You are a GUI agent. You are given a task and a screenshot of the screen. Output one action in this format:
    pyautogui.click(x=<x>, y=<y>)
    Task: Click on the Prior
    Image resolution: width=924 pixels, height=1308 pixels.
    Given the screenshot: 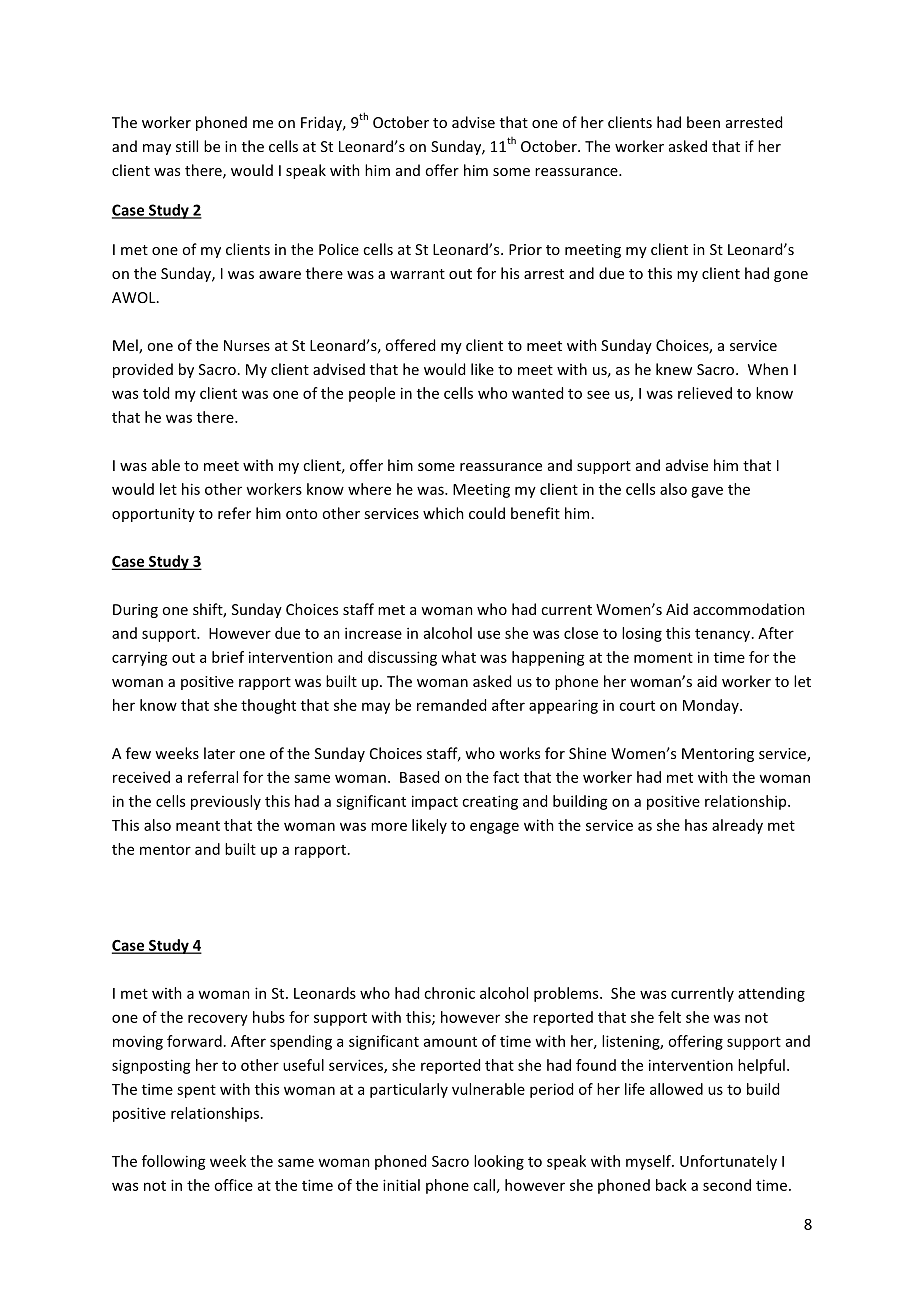 What is the action you would take?
    pyautogui.click(x=525, y=249)
